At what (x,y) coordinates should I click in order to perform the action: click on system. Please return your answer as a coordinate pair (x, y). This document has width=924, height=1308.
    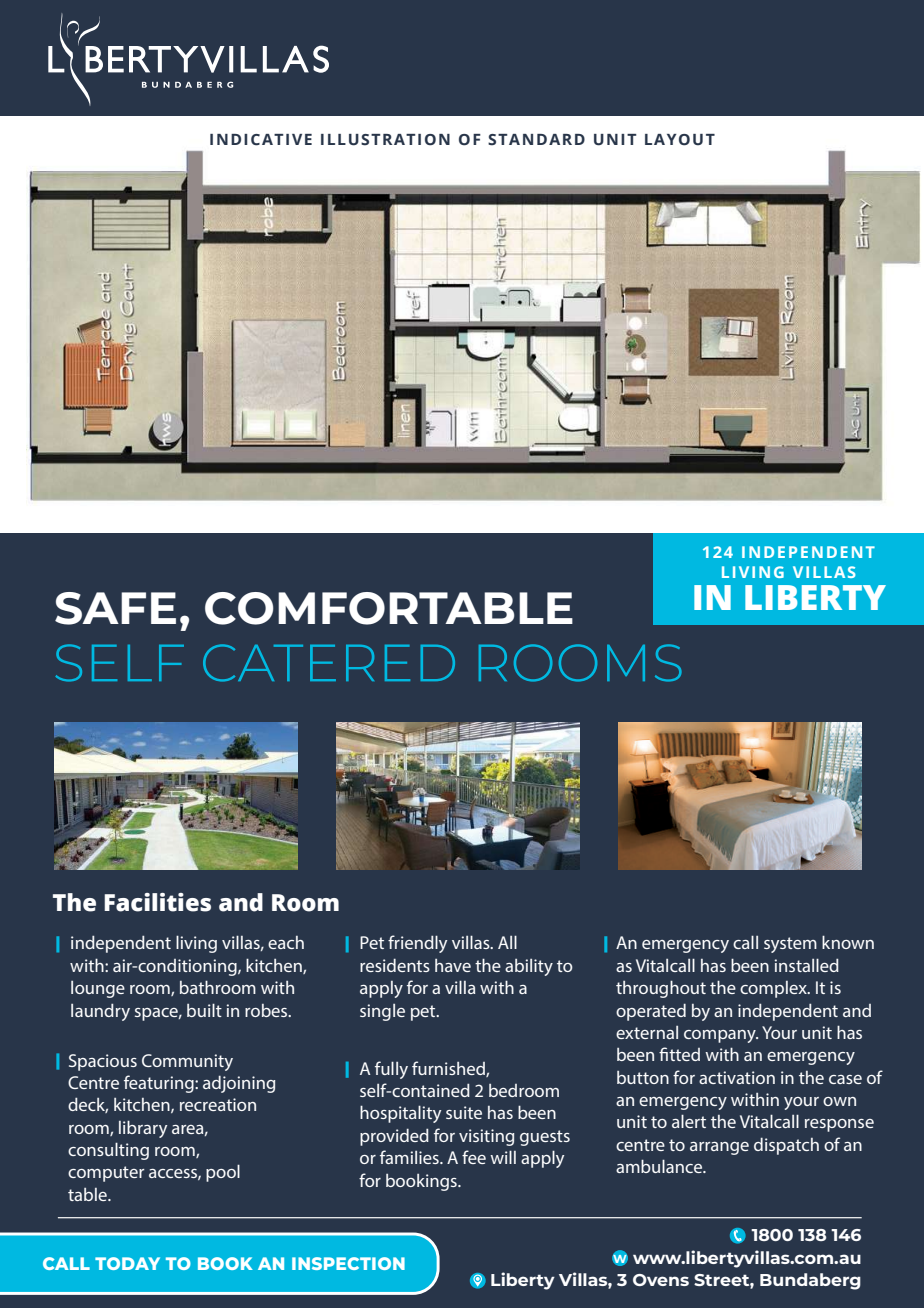
    Looking at the image, I should click on (790, 945).
